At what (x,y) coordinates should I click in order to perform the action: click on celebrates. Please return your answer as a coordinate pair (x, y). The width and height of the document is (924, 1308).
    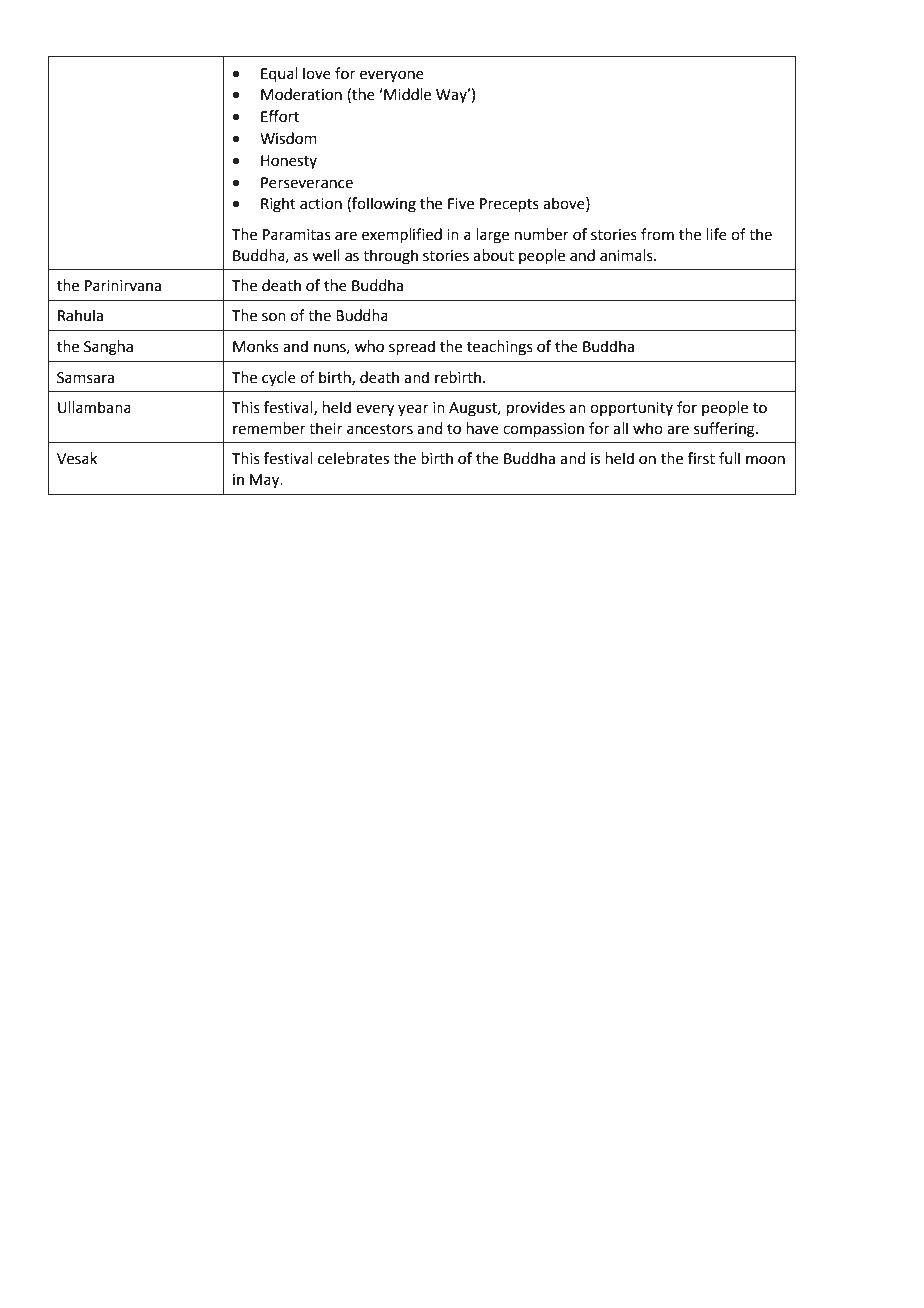
    Looking at the image, I should click on (353, 458).
